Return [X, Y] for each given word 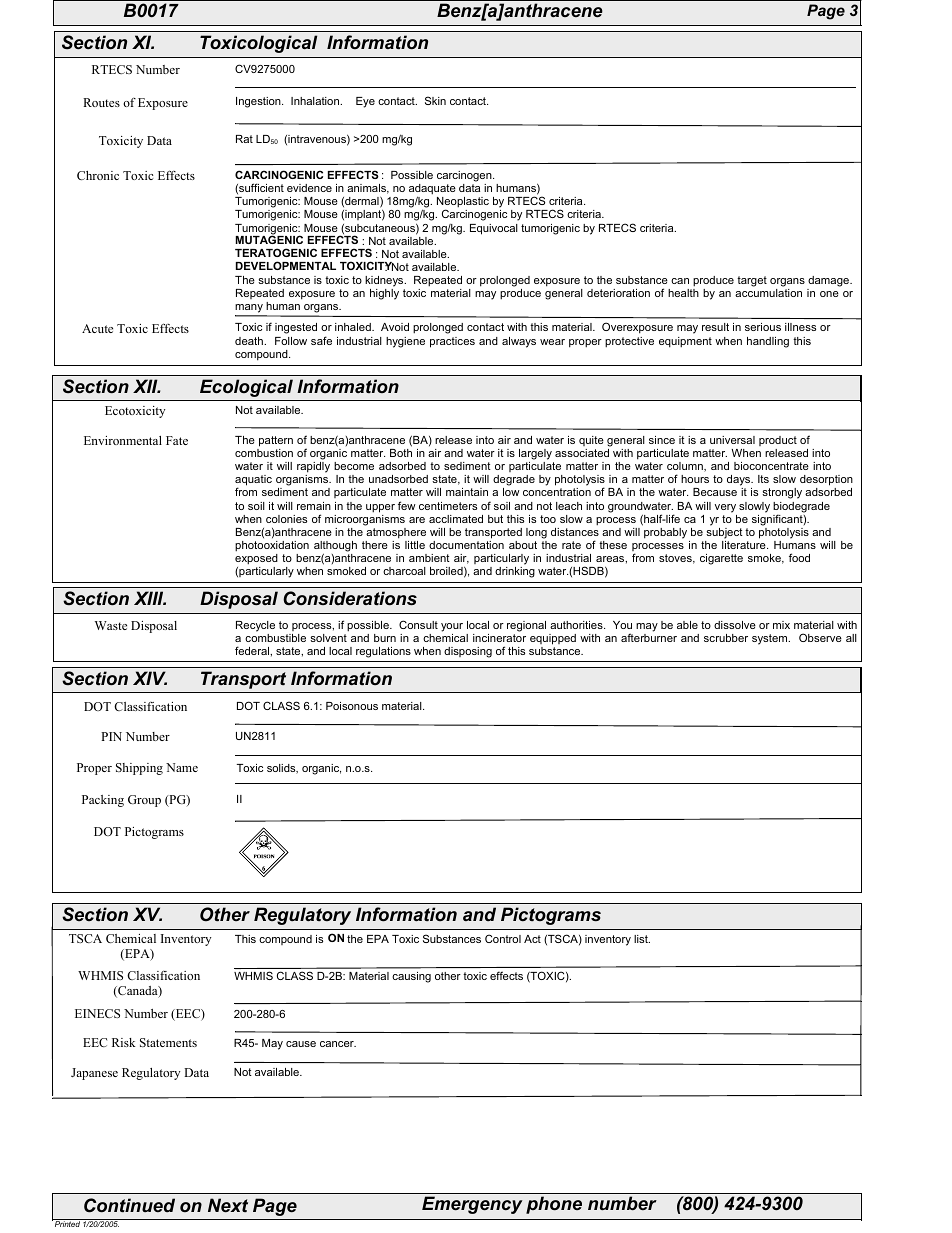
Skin [435, 100]
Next [228, 1205]
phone [554, 1205]
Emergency [472, 1205]
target [752, 281]
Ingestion [259, 102]
